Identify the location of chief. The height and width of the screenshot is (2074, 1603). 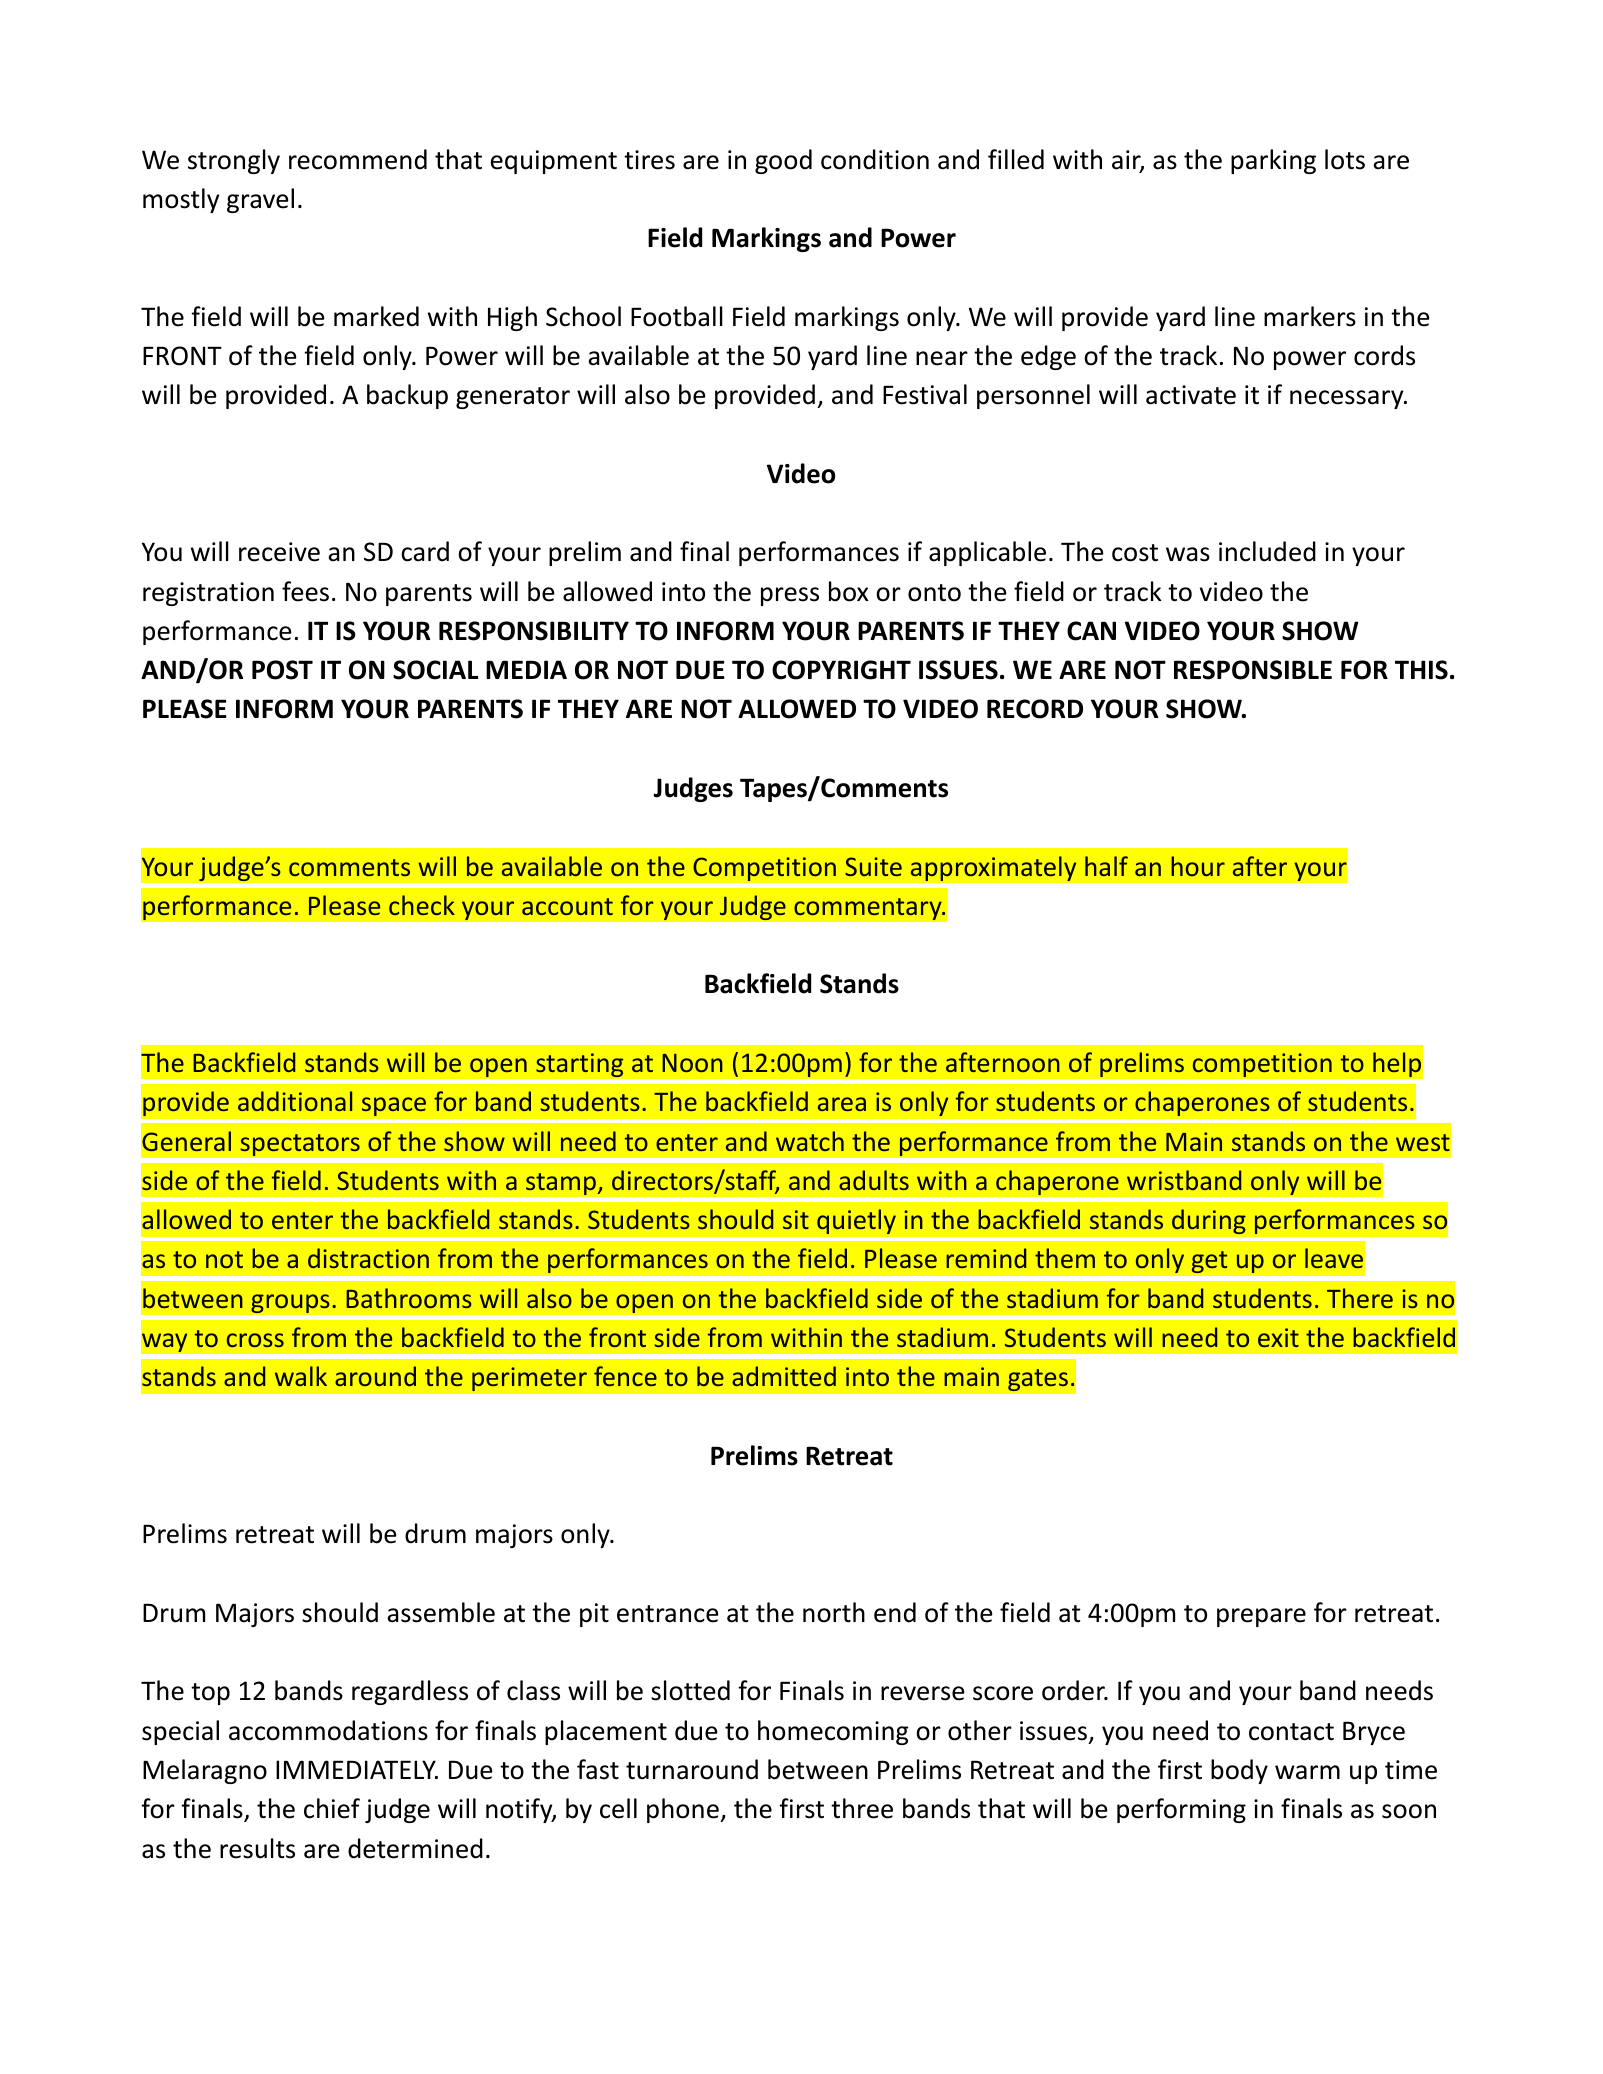
(332, 1808).
